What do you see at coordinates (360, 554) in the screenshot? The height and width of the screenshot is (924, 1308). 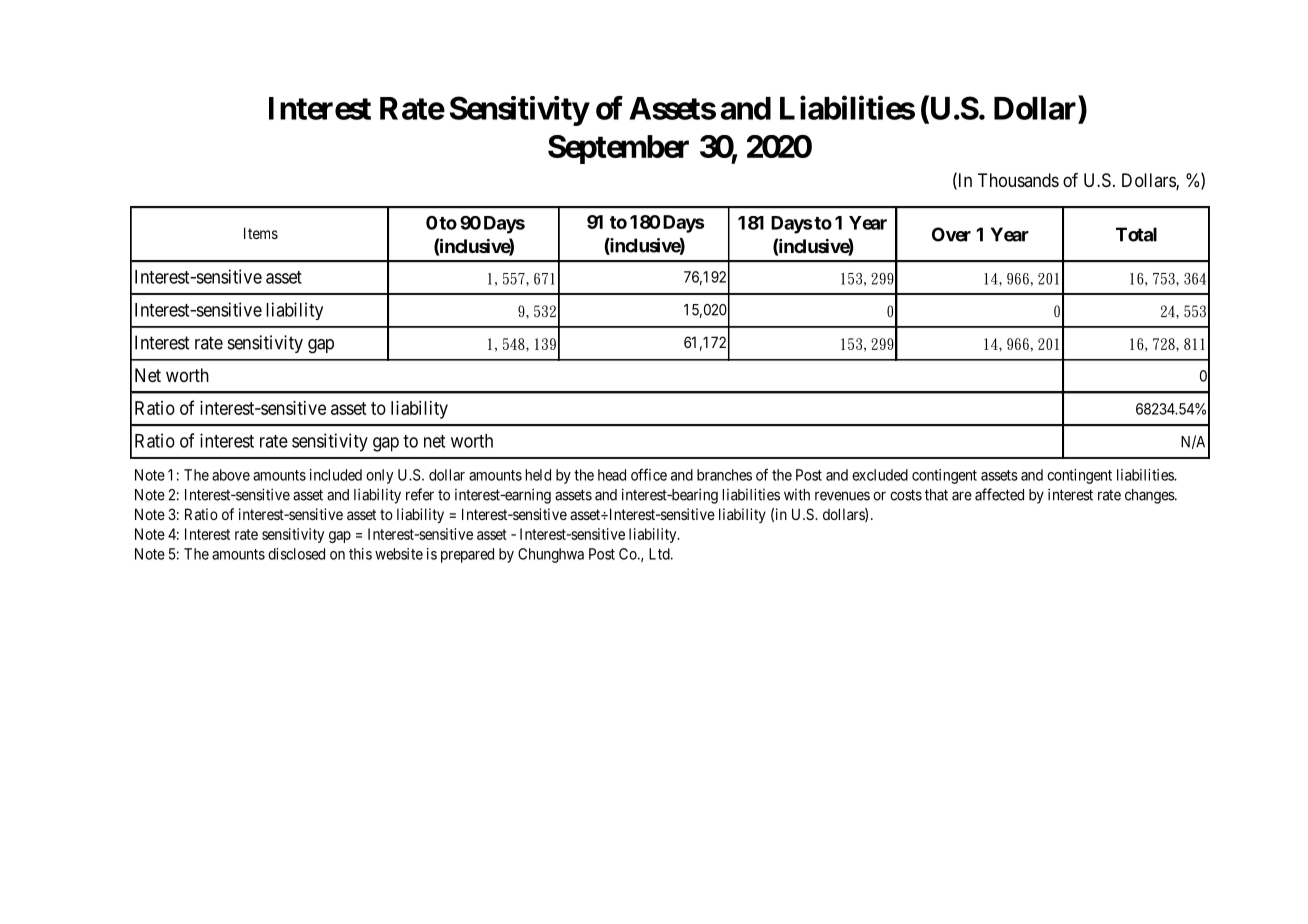 I see `this` at bounding box center [360, 554].
